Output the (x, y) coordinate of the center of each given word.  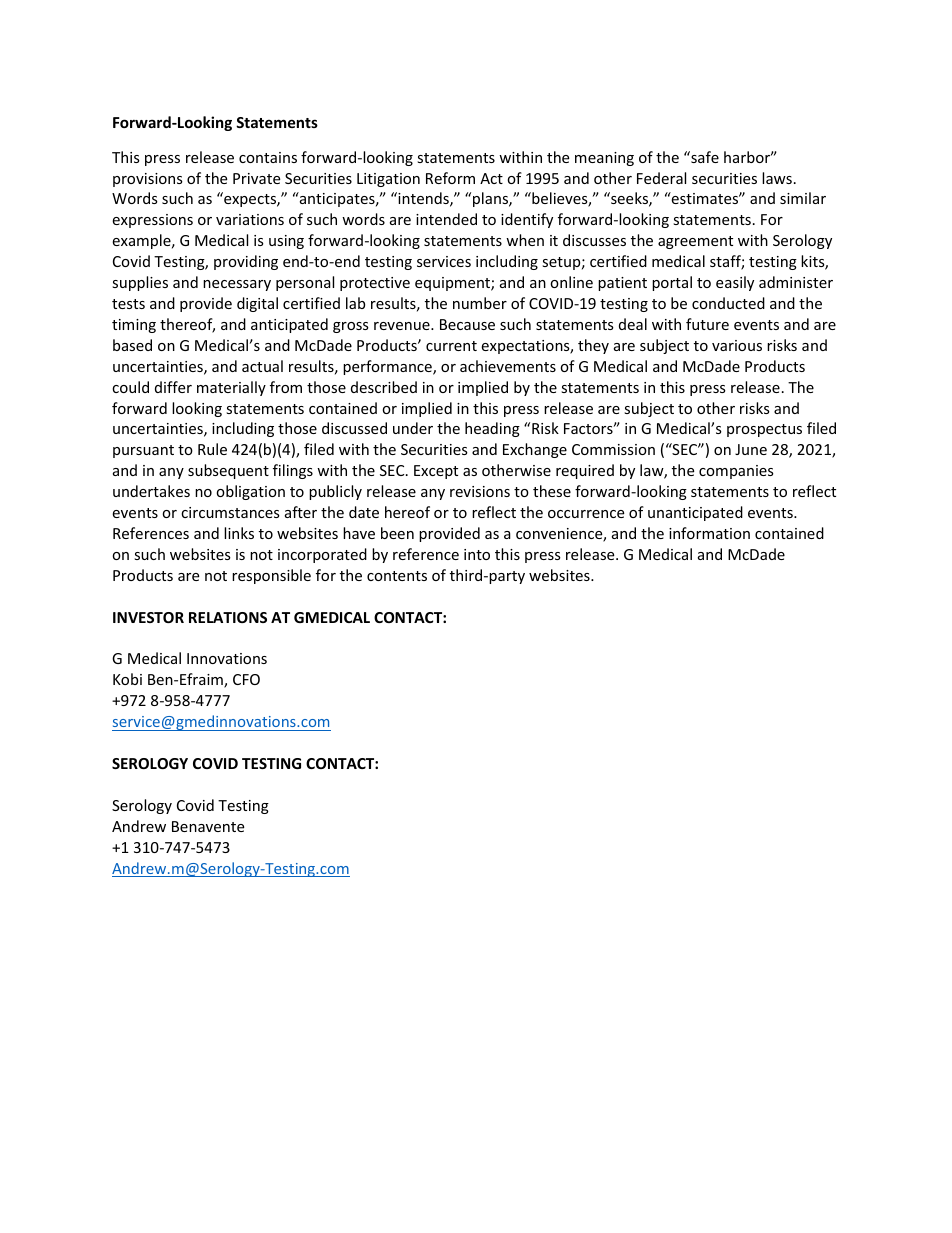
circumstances (230, 512)
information (709, 533)
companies (736, 472)
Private (256, 178)
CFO (246, 679)
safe (704, 157)
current (451, 346)
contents (397, 576)
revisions (480, 491)
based (132, 345)
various (737, 345)
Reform (450, 178)
